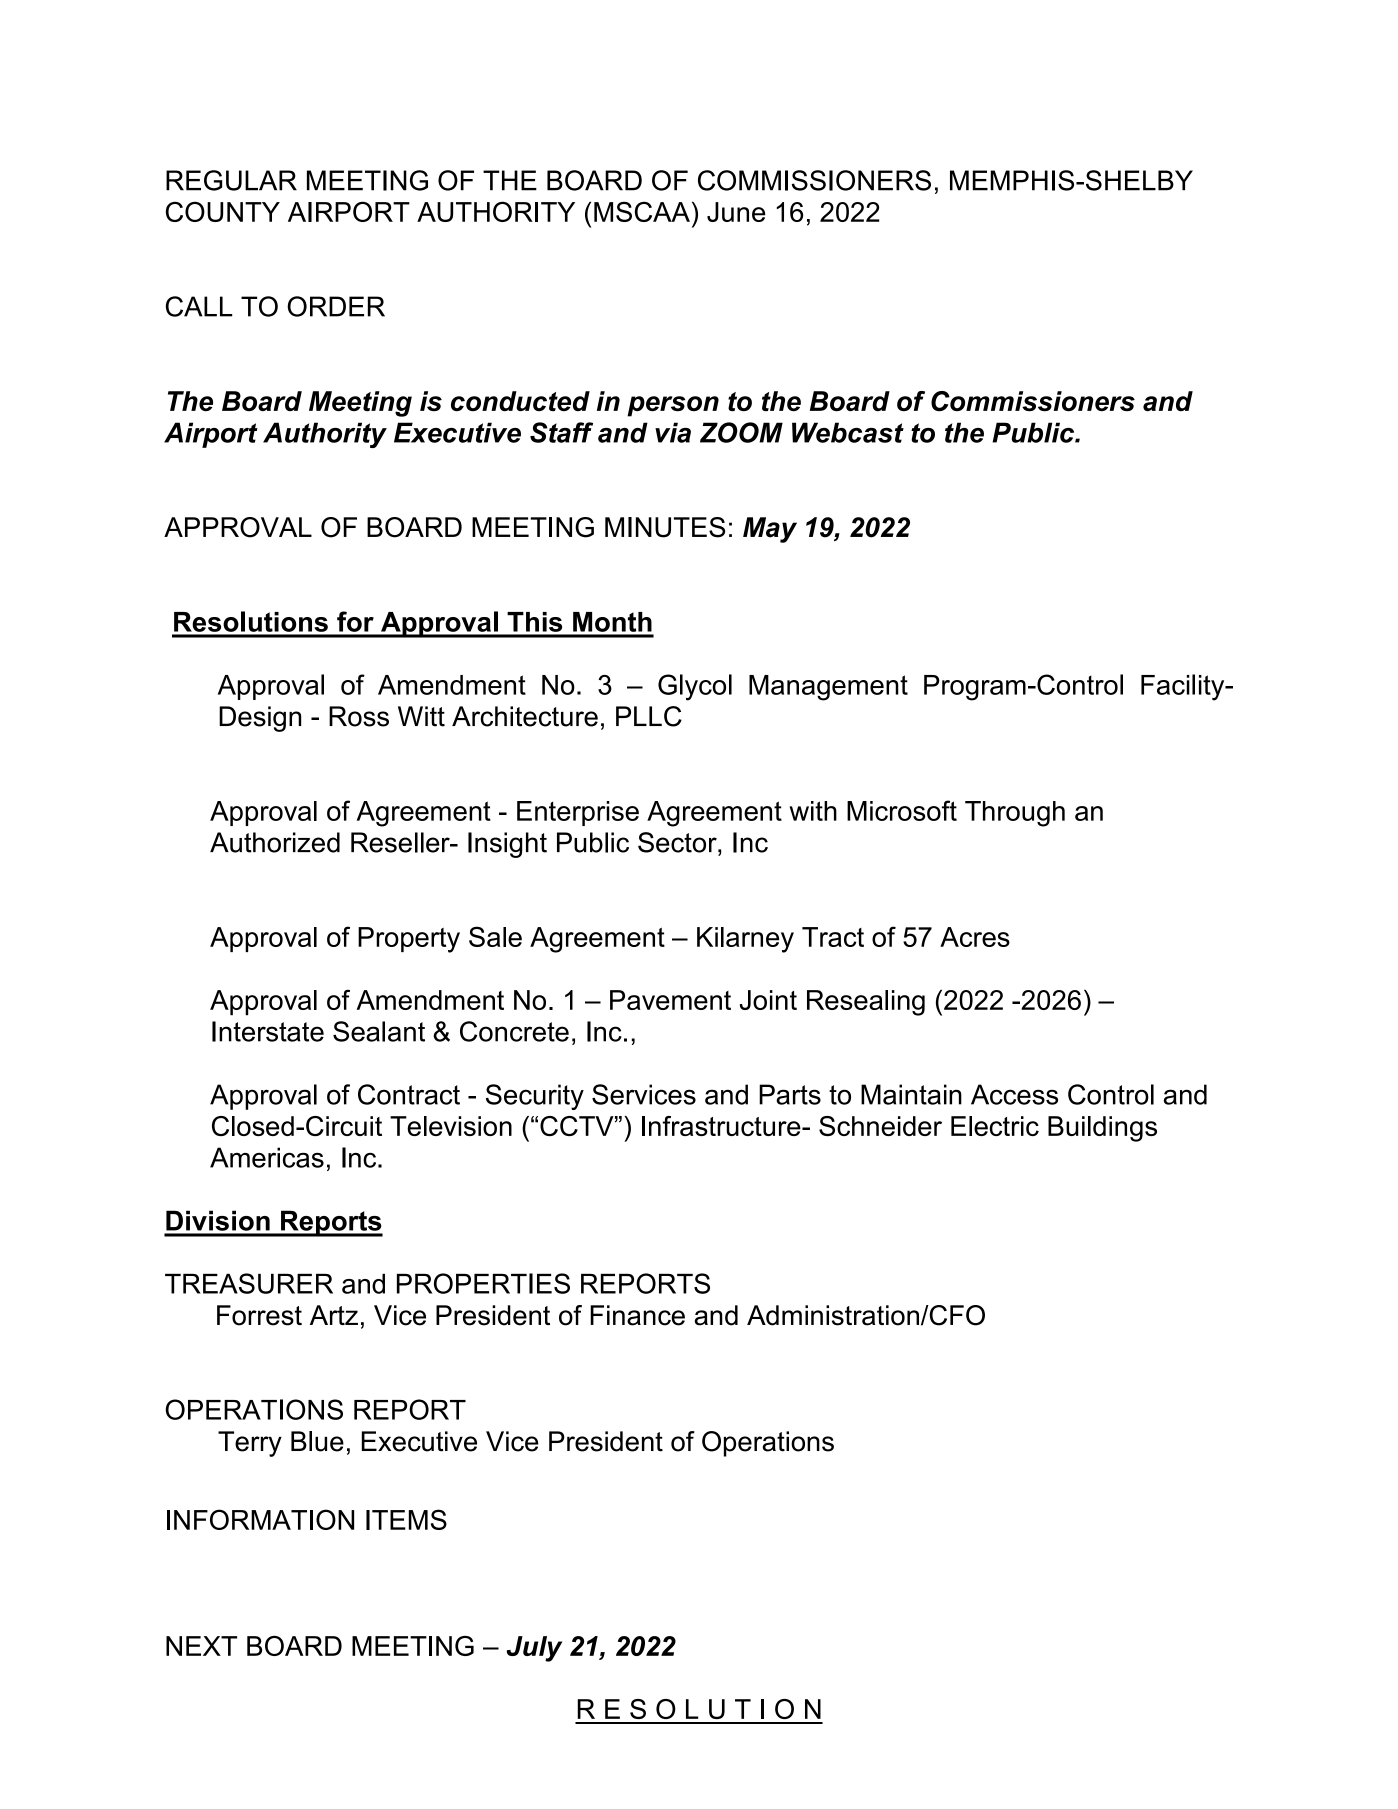 This screenshot has width=1398, height=1809. Describe the element at coordinates (736, 212) in the screenshot. I see `June` at that location.
